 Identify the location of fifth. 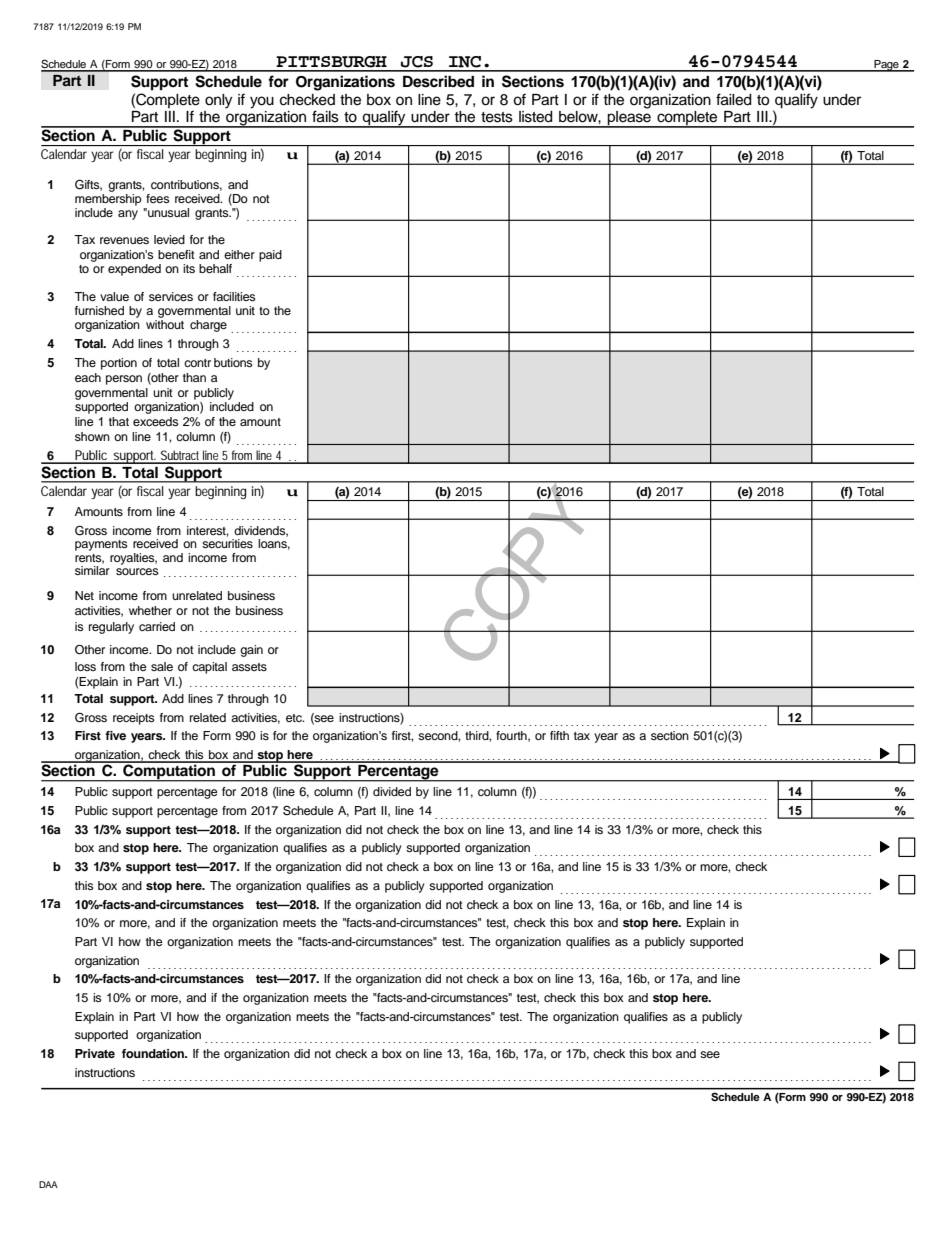
(559, 735).
